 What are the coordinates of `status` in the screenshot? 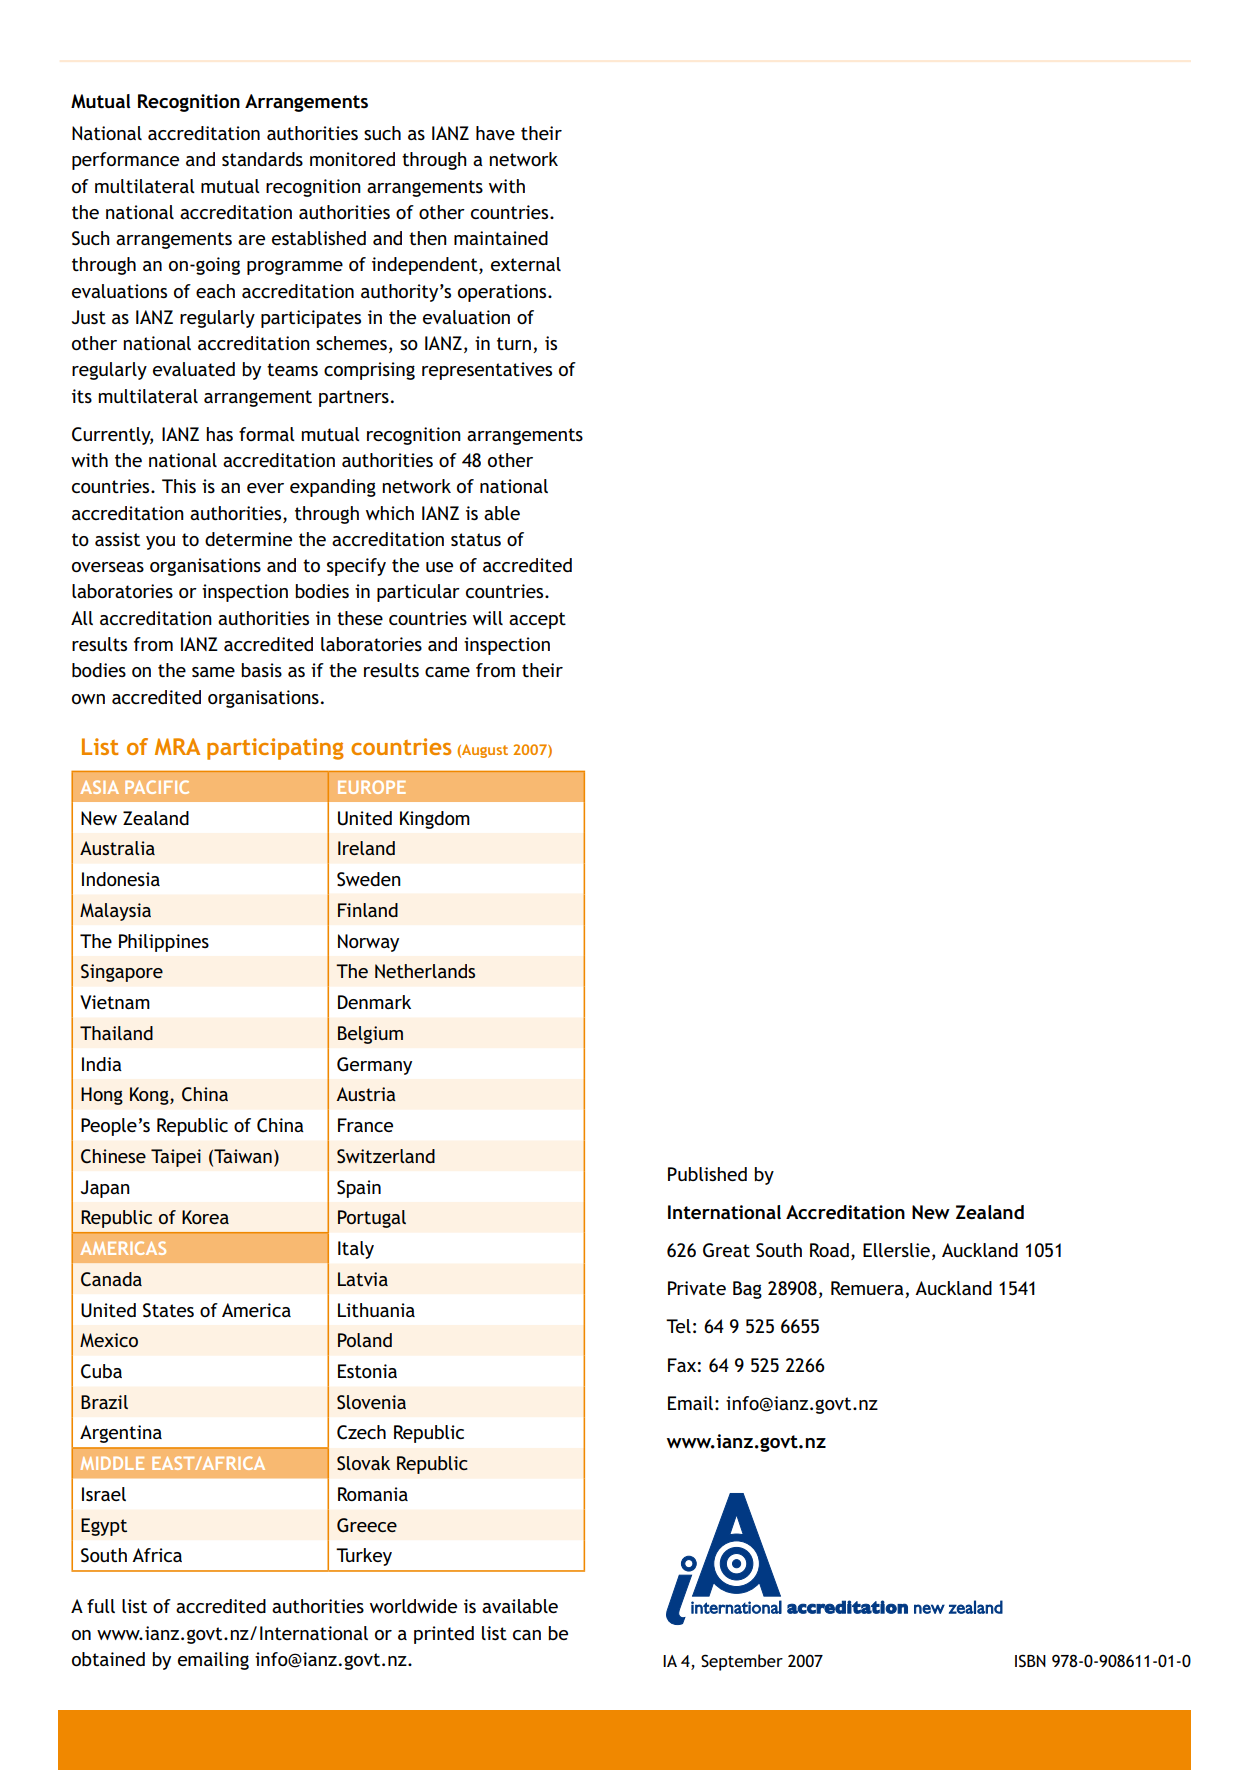 It's located at (476, 539).
